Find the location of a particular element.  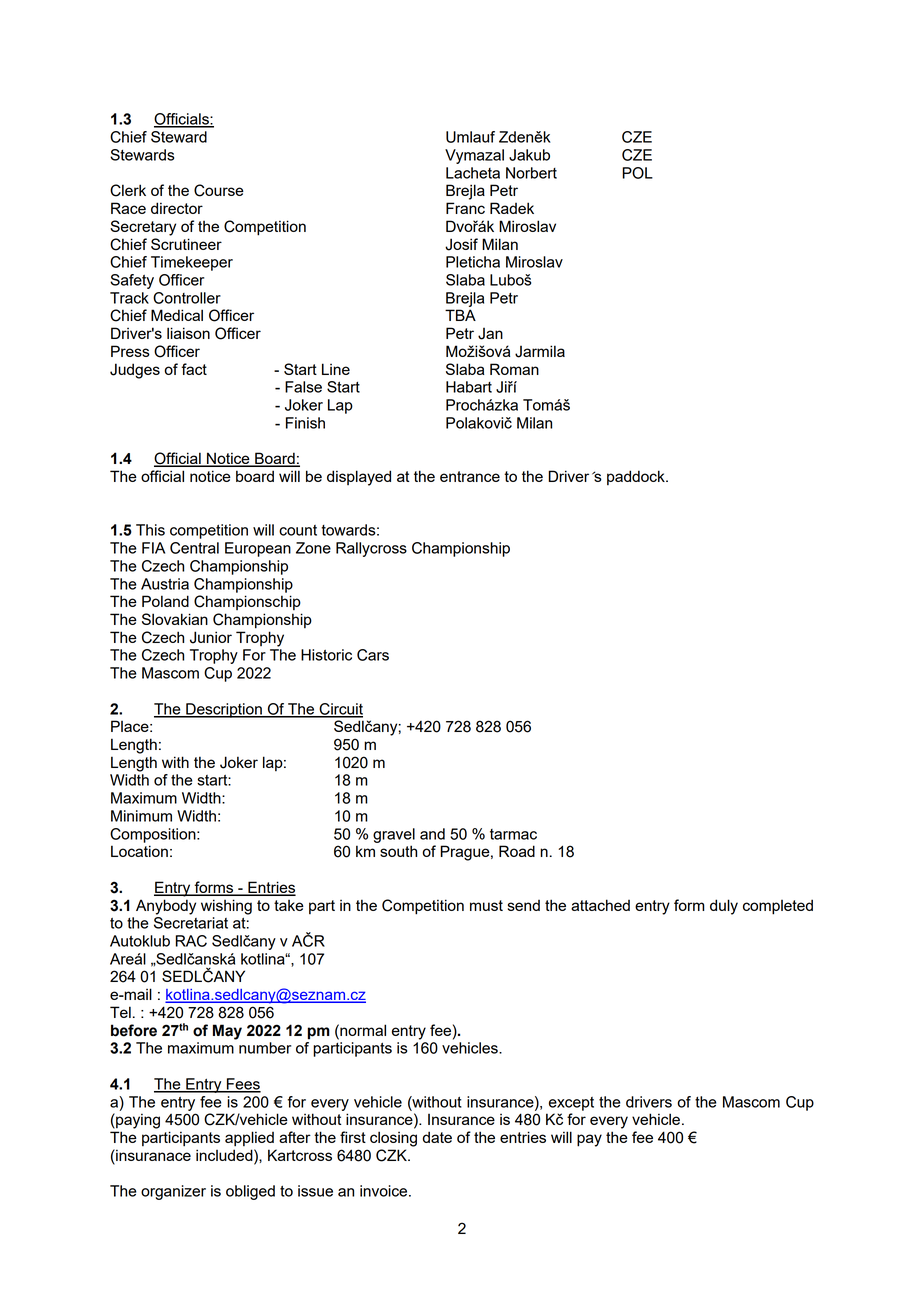

except is located at coordinates (571, 1104).
